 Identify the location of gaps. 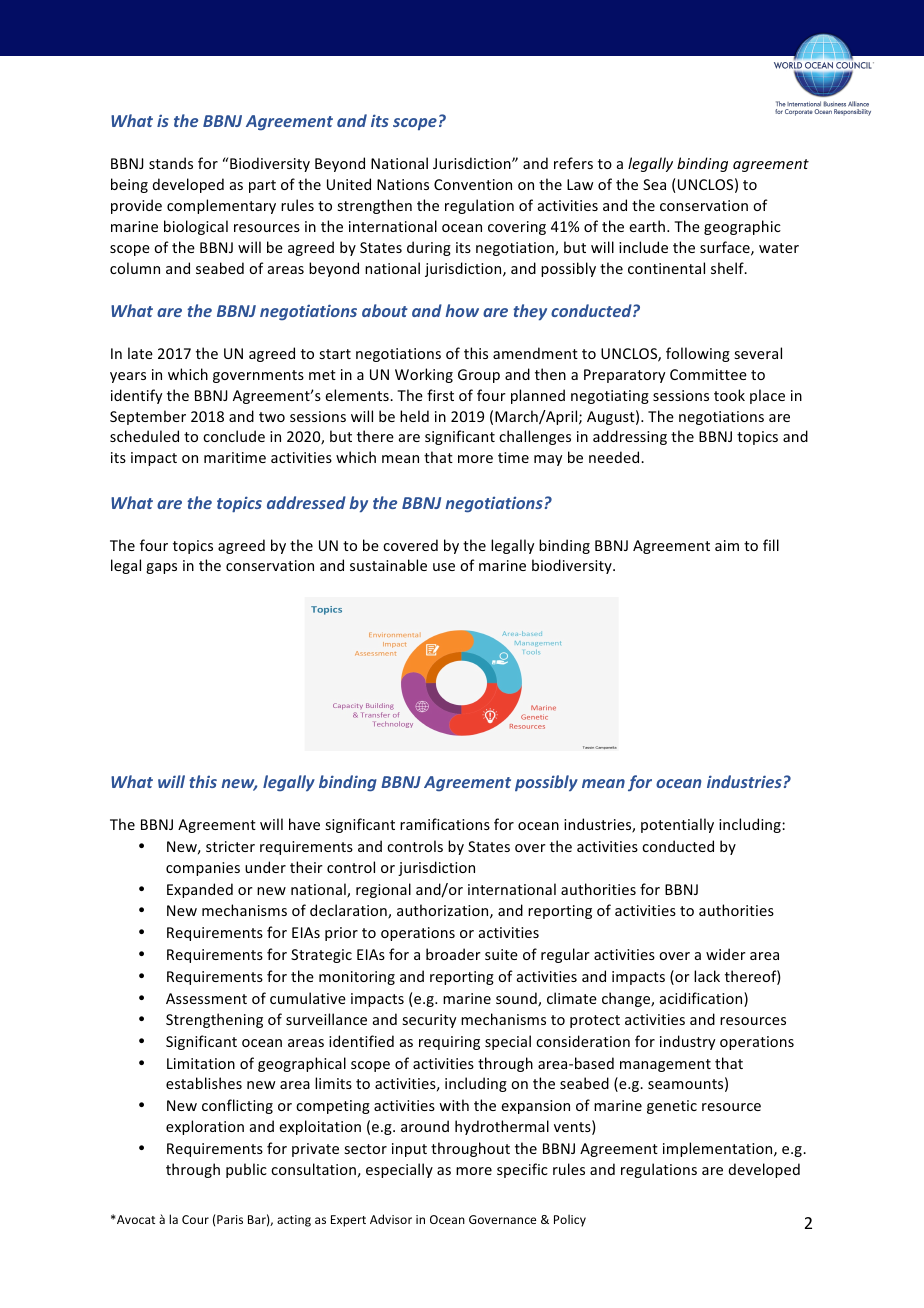
(161, 568).
